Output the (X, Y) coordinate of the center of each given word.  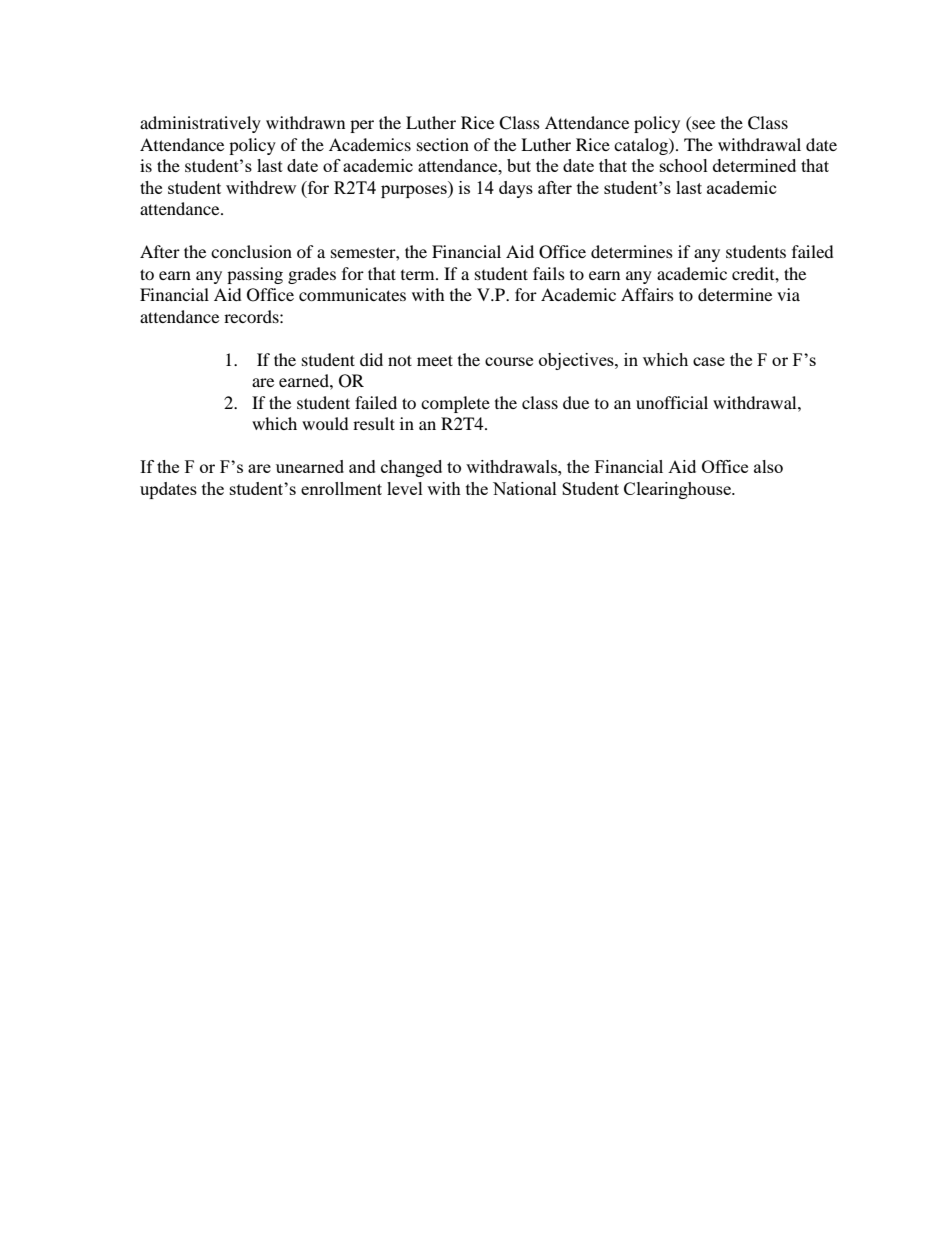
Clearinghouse (678, 490)
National (525, 488)
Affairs (647, 294)
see (702, 126)
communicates (352, 294)
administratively (200, 124)
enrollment (341, 488)
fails (549, 273)
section (443, 144)
